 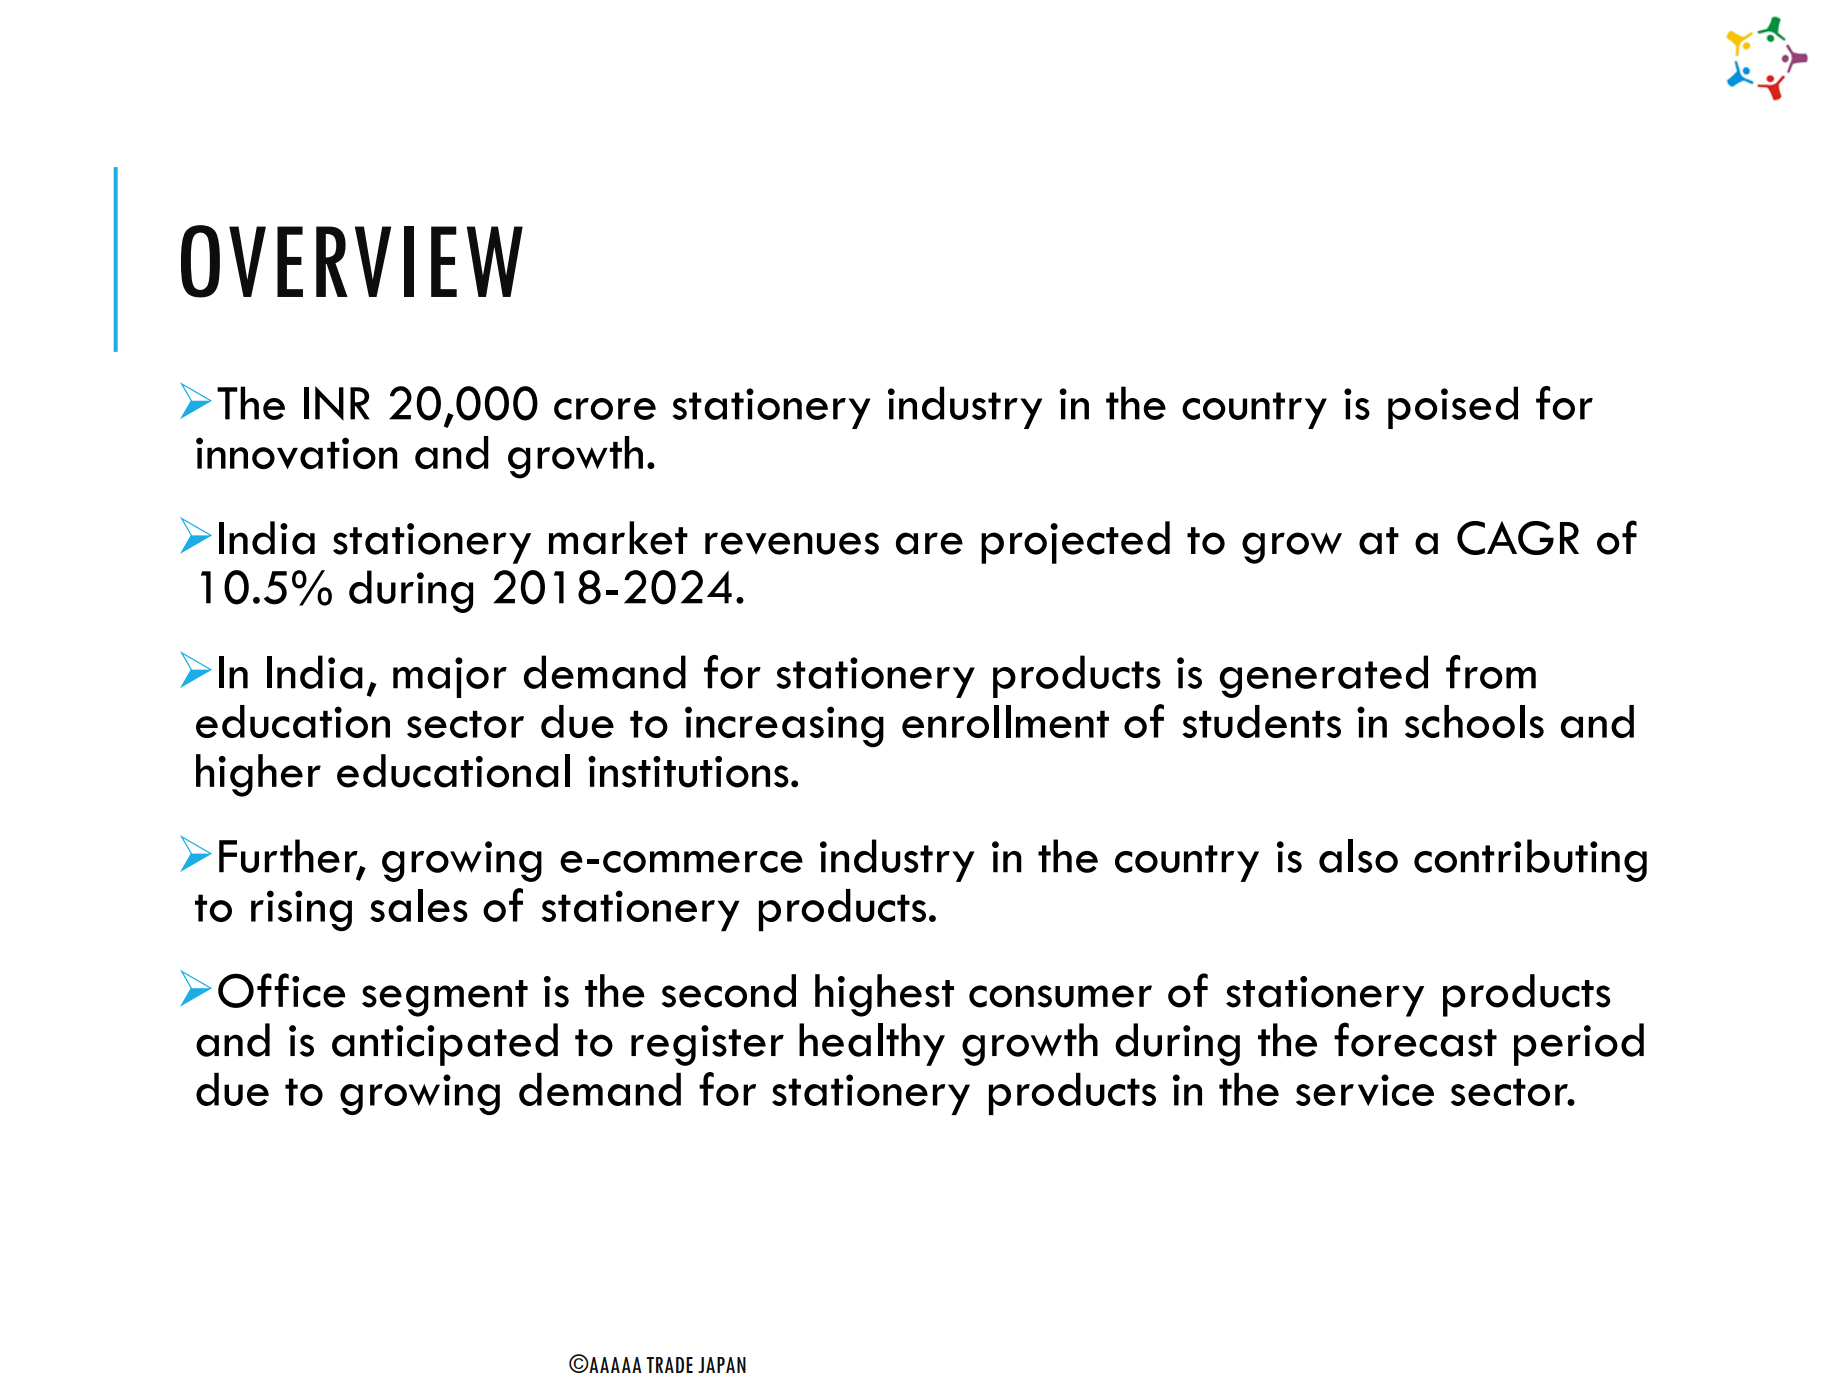 I want to click on also, so click(x=1358, y=856).
